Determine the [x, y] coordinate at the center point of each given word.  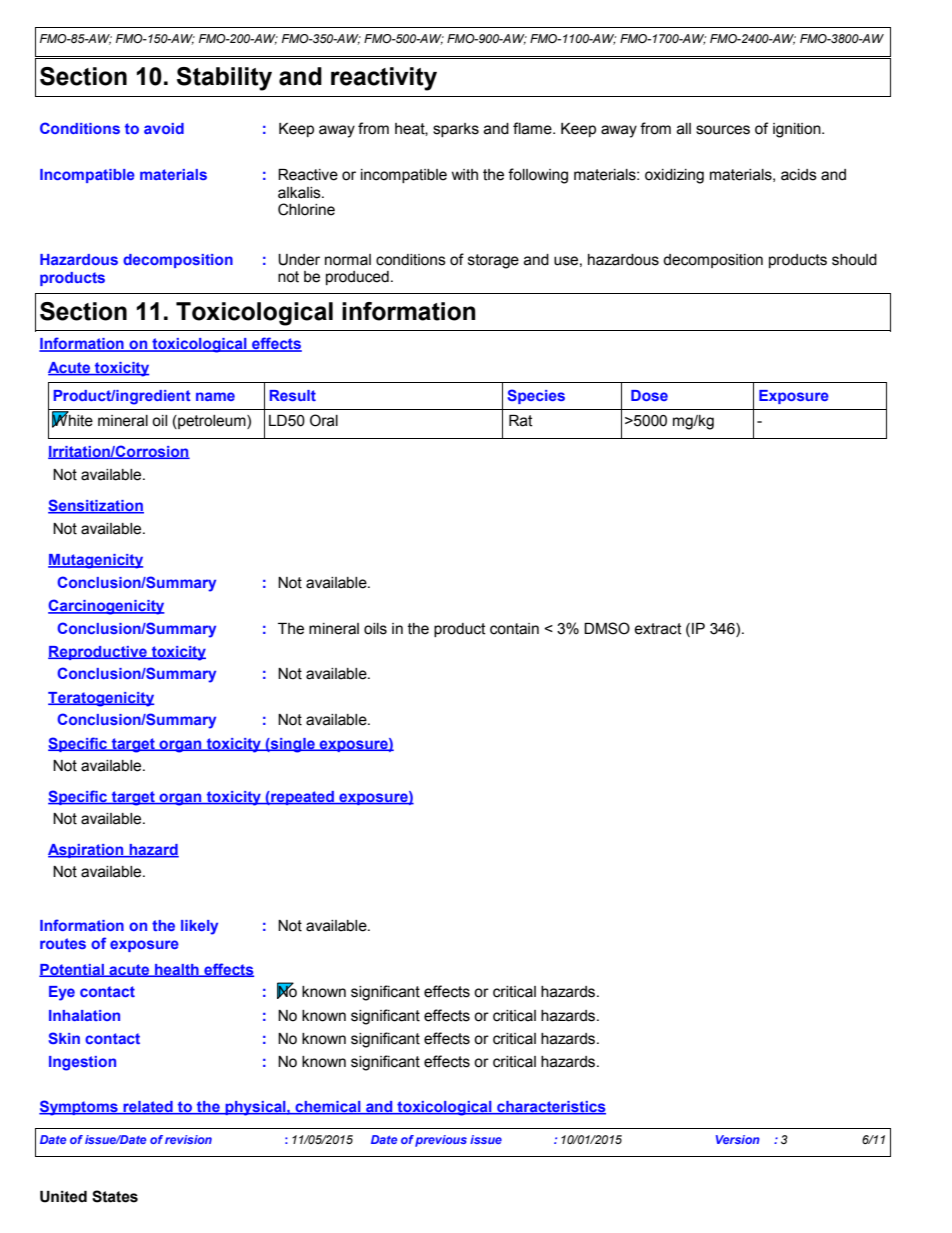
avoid [164, 128]
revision [188, 1139]
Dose [649, 395]
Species [536, 396]
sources [723, 130]
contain [514, 629]
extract [658, 629]
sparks [456, 130]
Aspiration [87, 851]
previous [441, 1141]
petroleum [212, 422]
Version [738, 1139]
